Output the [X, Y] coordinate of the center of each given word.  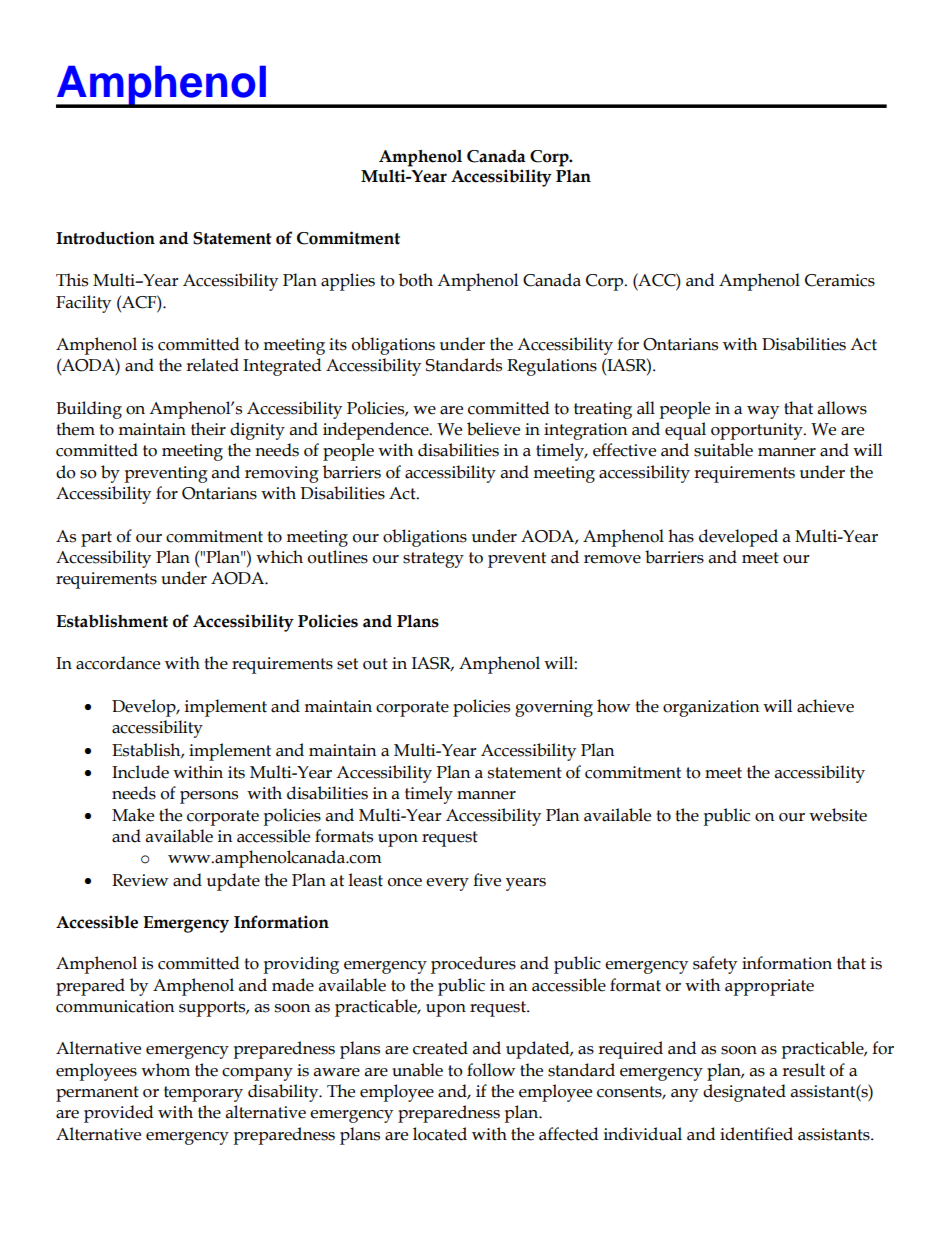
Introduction [105, 238]
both [416, 280]
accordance [118, 663]
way [763, 412]
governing [554, 708]
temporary [203, 1094]
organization [711, 708]
